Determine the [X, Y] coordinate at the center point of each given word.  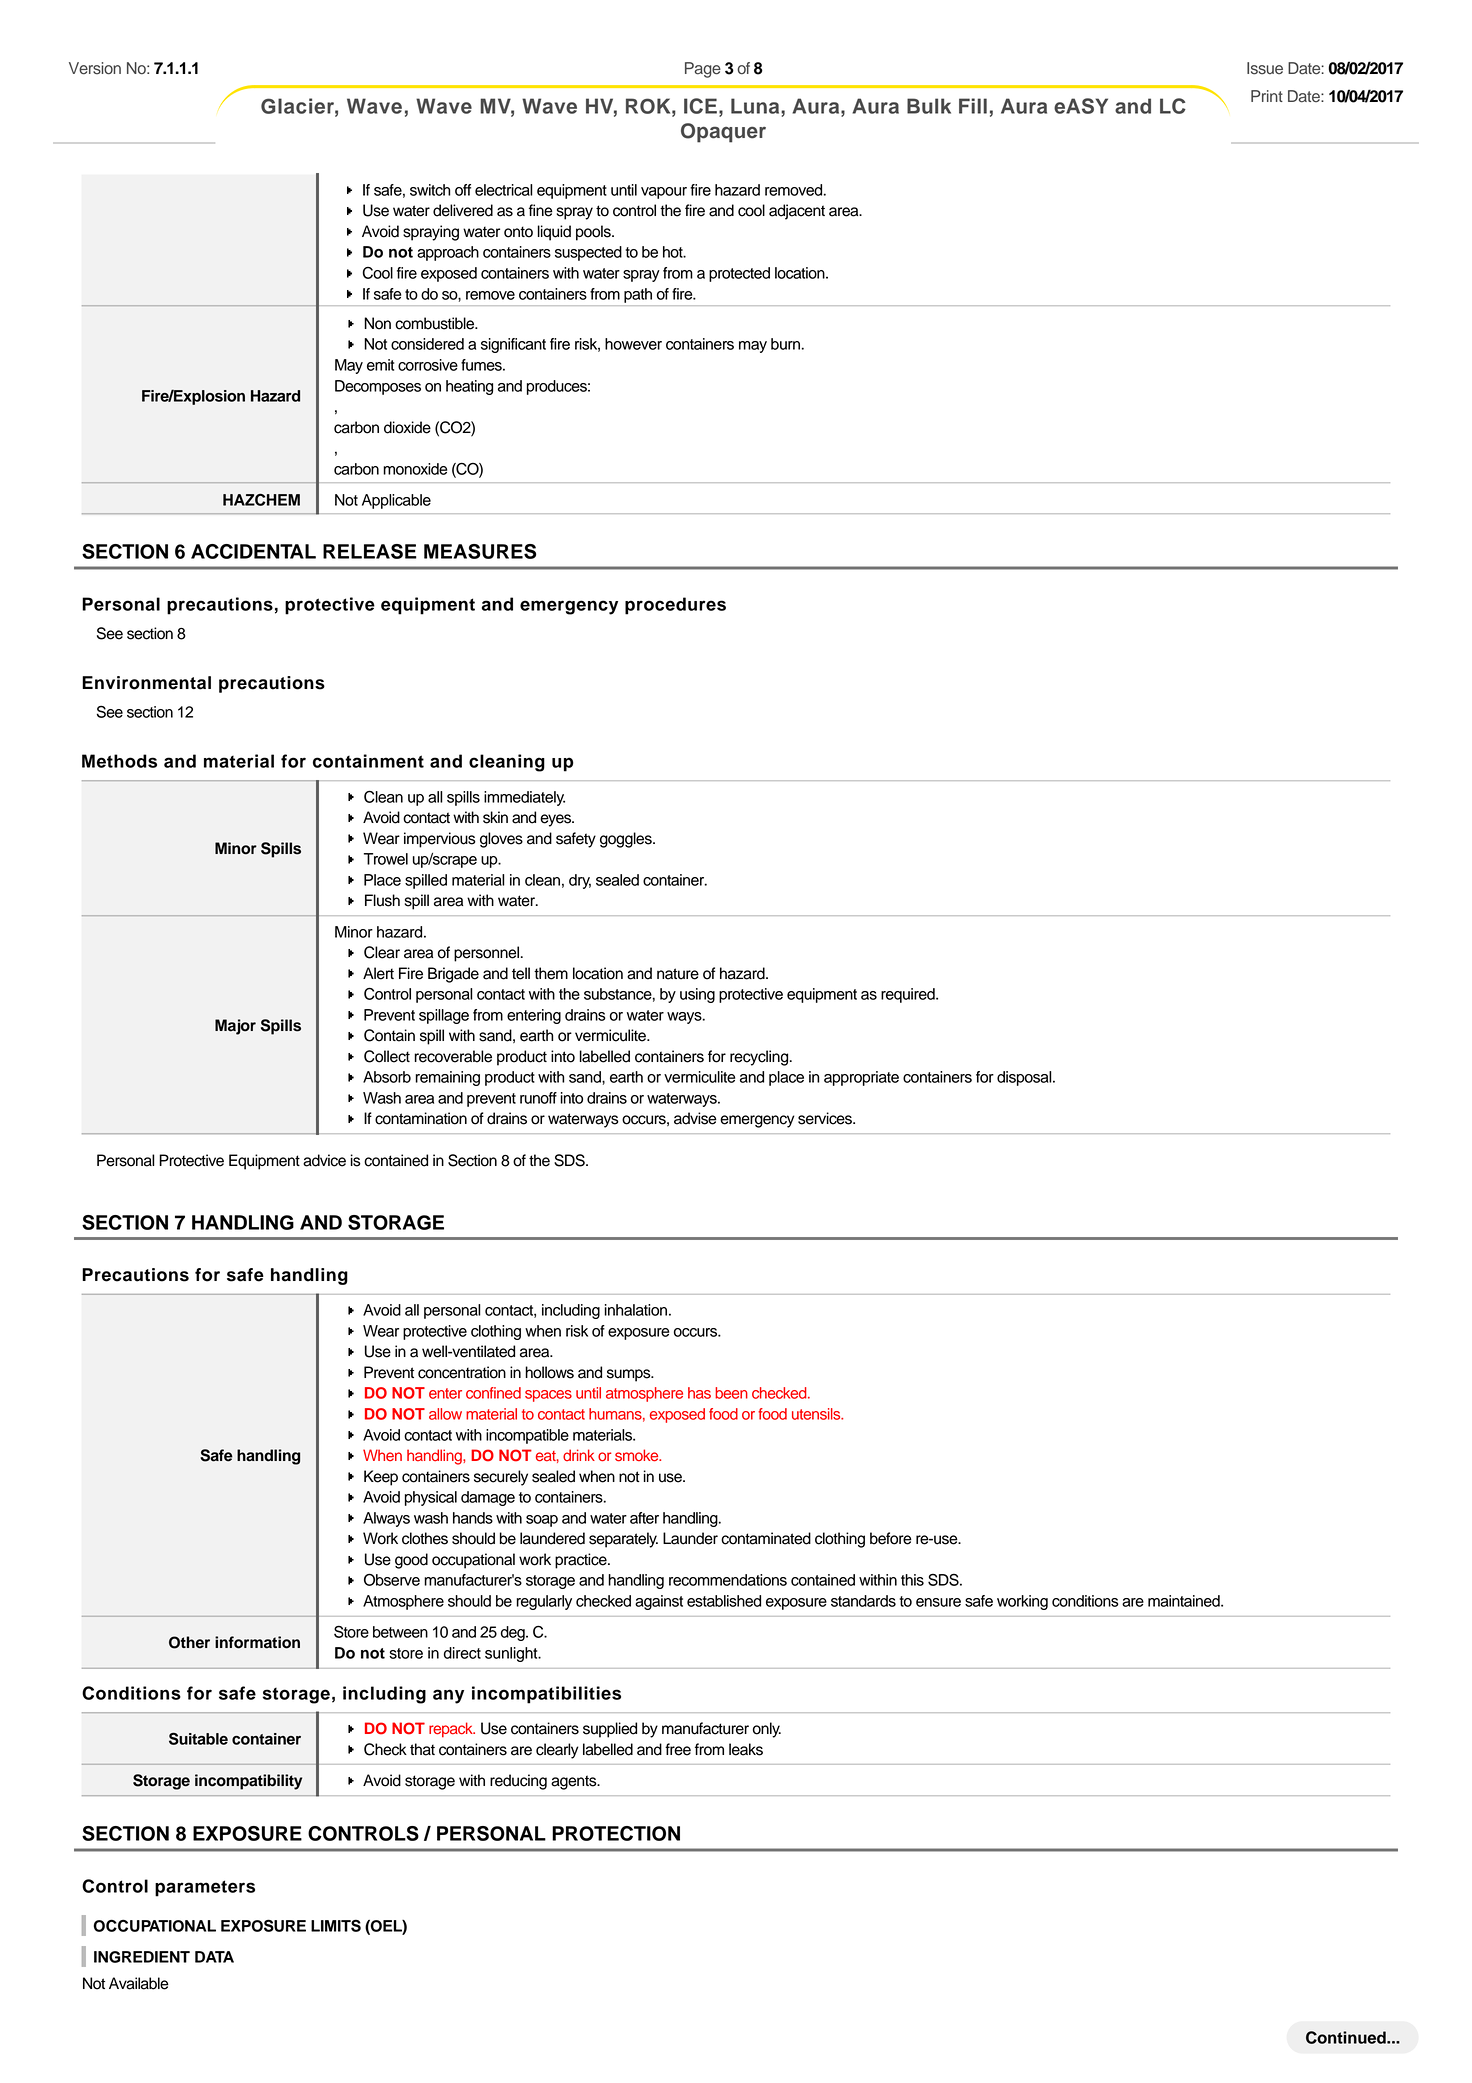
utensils [817, 1414]
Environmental [146, 683]
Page [703, 70]
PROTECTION [616, 1833]
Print [1267, 96]
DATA [214, 1957]
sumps [630, 1375]
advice [324, 1160]
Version [95, 68]
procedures [675, 606]
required [909, 995]
